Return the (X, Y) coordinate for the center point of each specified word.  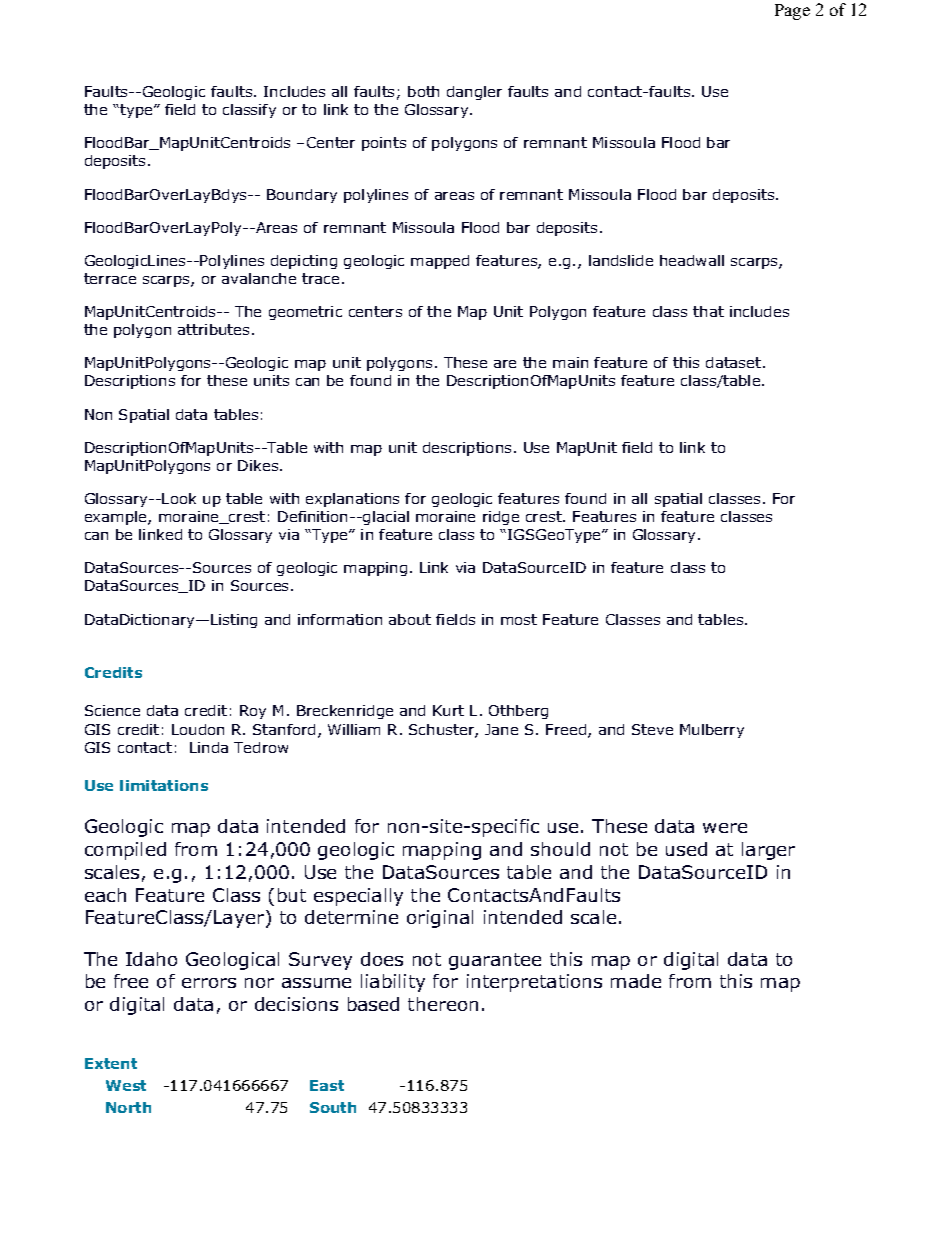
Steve (652, 729)
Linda (209, 747)
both (423, 91)
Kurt (448, 710)
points (384, 144)
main (570, 362)
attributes (213, 329)
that (708, 311)
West (126, 1085)
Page (792, 12)
